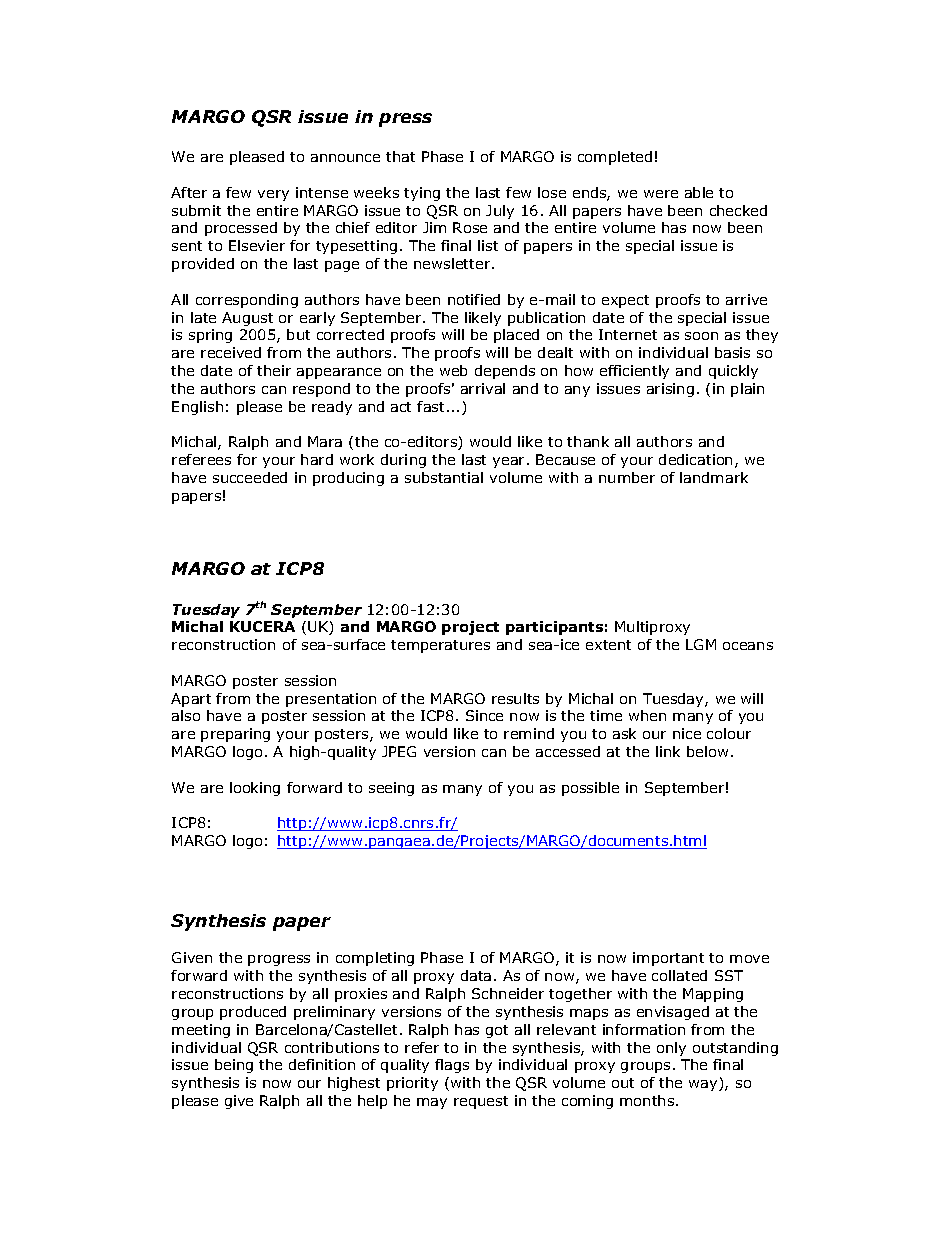 The width and height of the page is (952, 1233). I want to click on very, so click(273, 195).
